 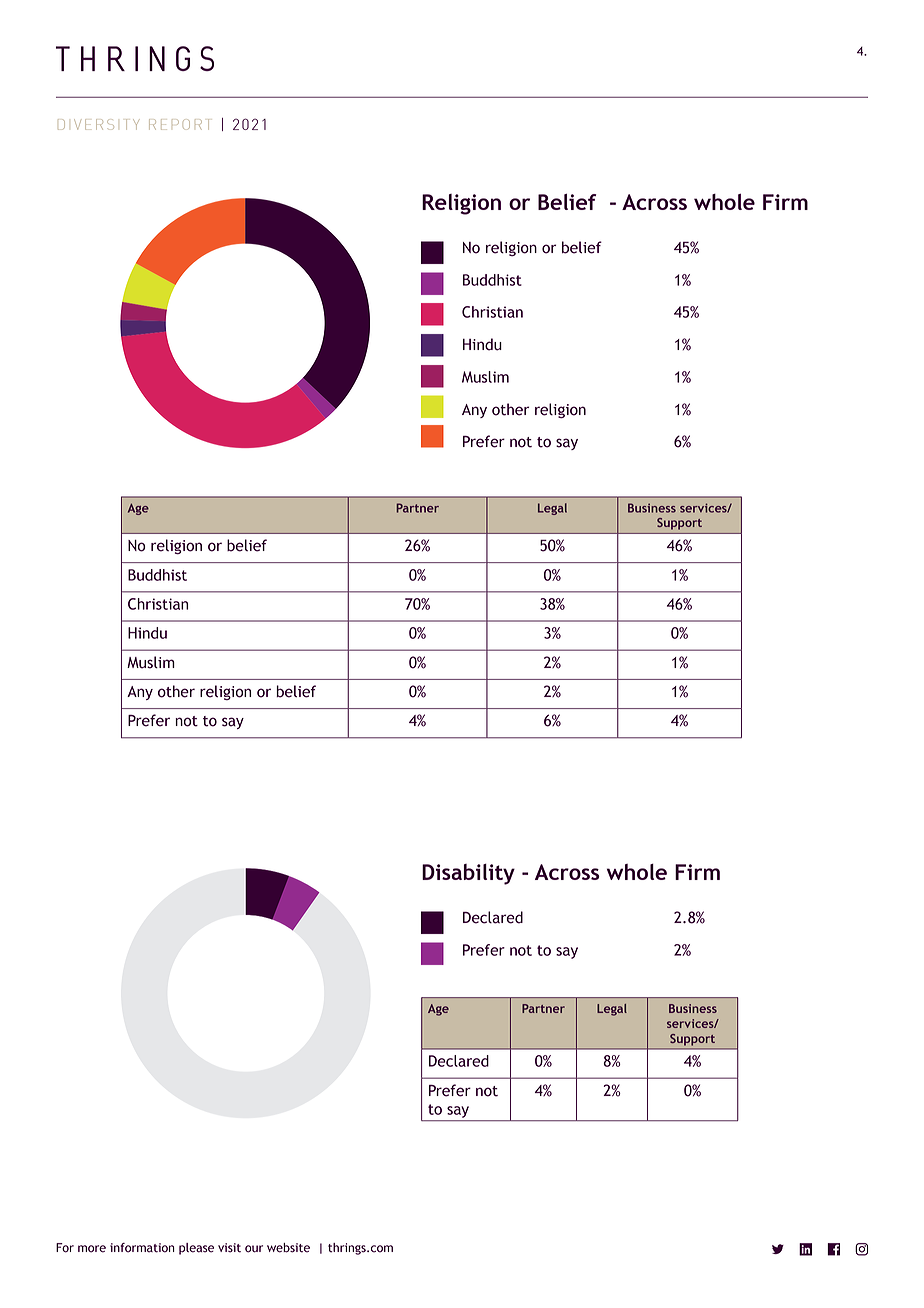 What do you see at coordinates (254, 1249) in the page?
I see `our` at bounding box center [254, 1249].
